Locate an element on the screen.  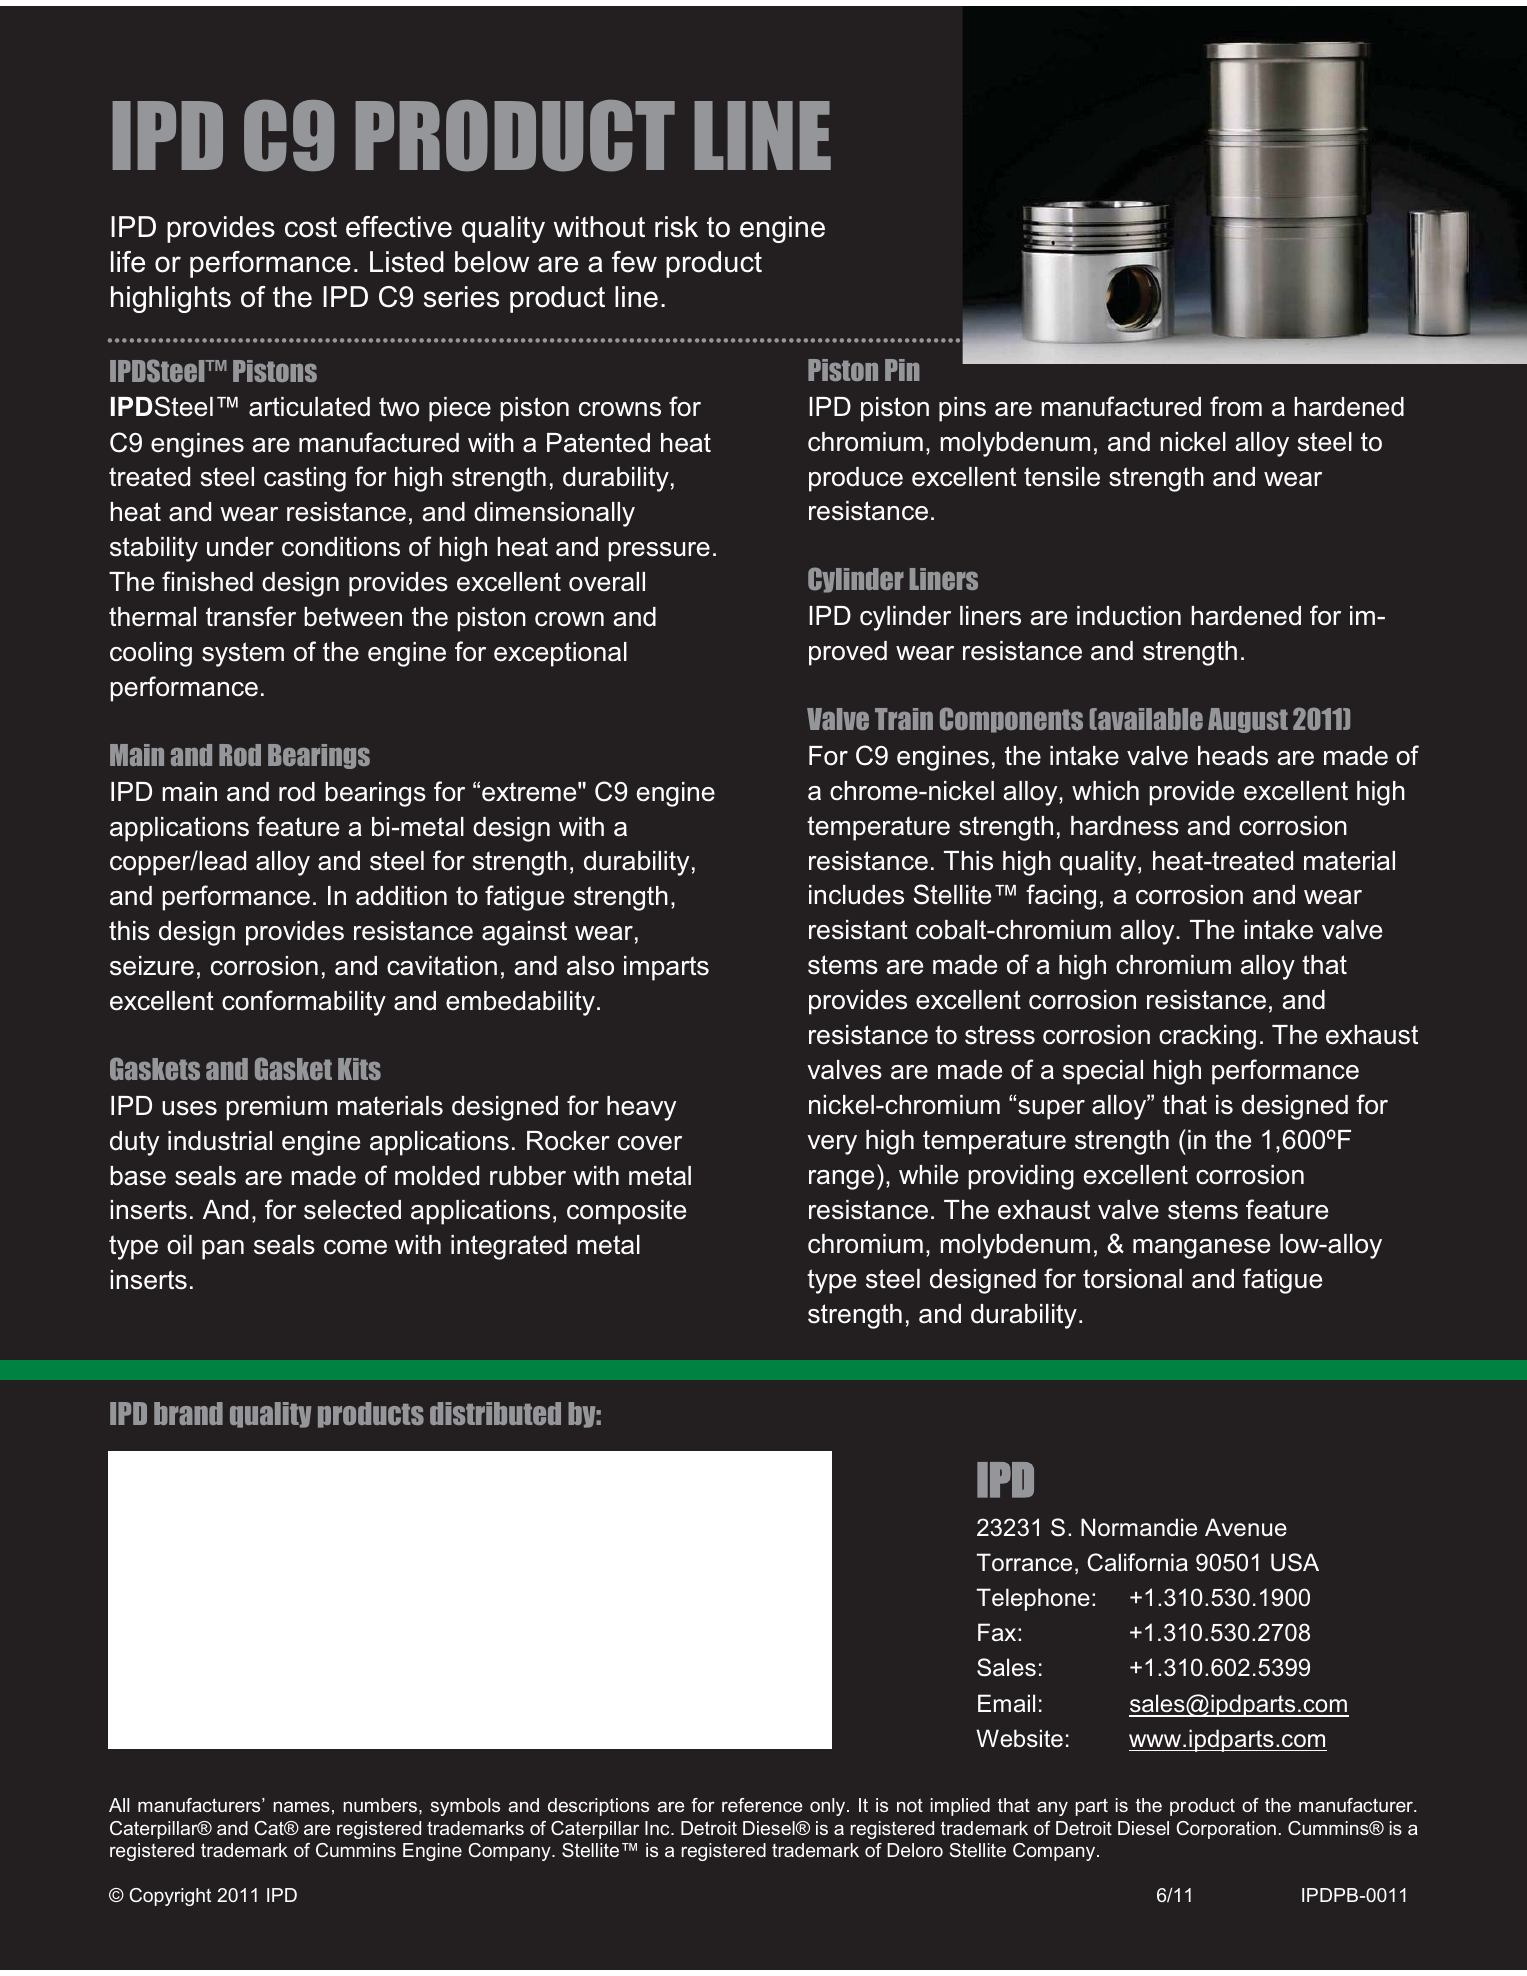
heavy is located at coordinates (641, 1108).
